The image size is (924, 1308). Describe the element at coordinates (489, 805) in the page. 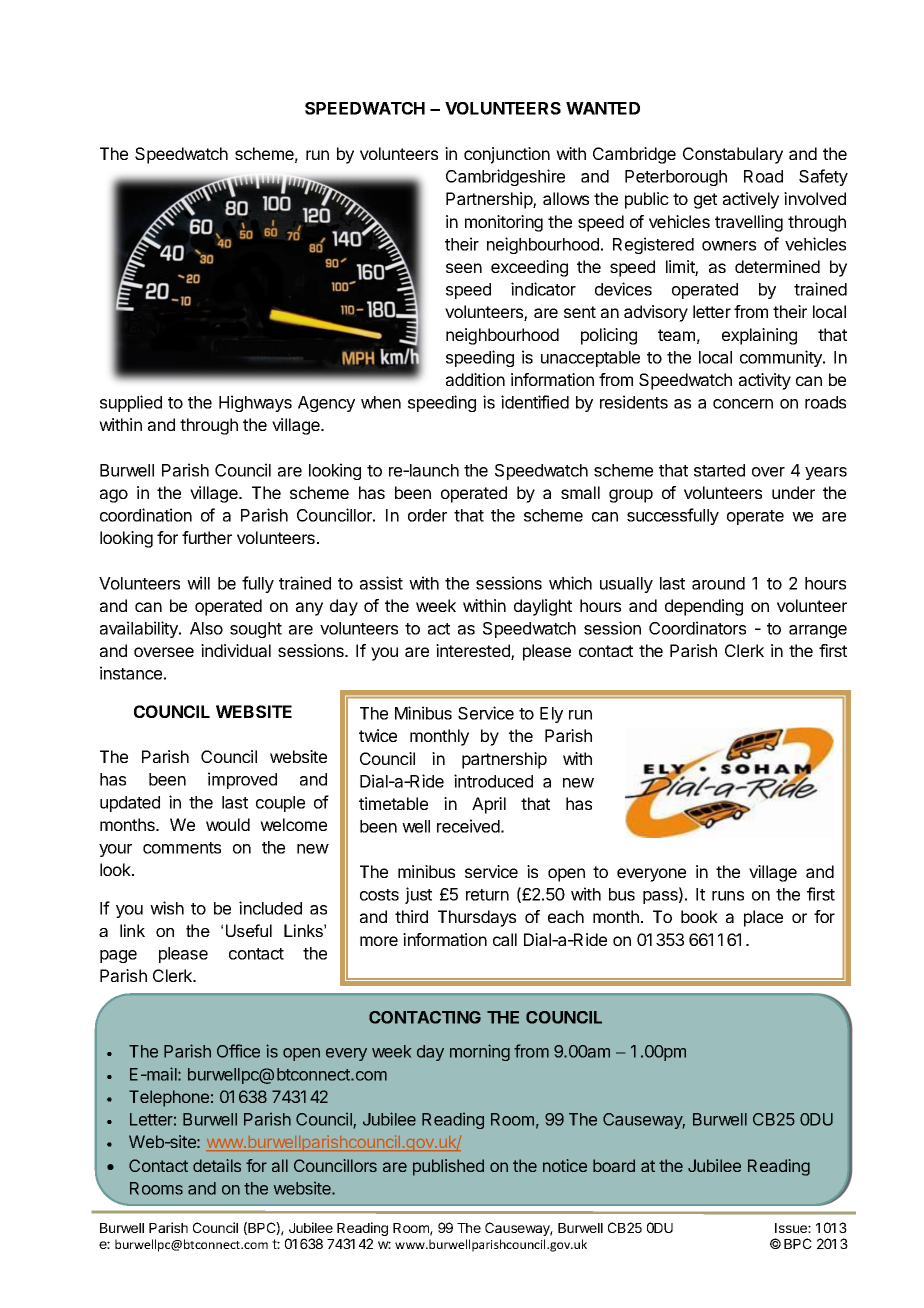

I see `April` at that location.
